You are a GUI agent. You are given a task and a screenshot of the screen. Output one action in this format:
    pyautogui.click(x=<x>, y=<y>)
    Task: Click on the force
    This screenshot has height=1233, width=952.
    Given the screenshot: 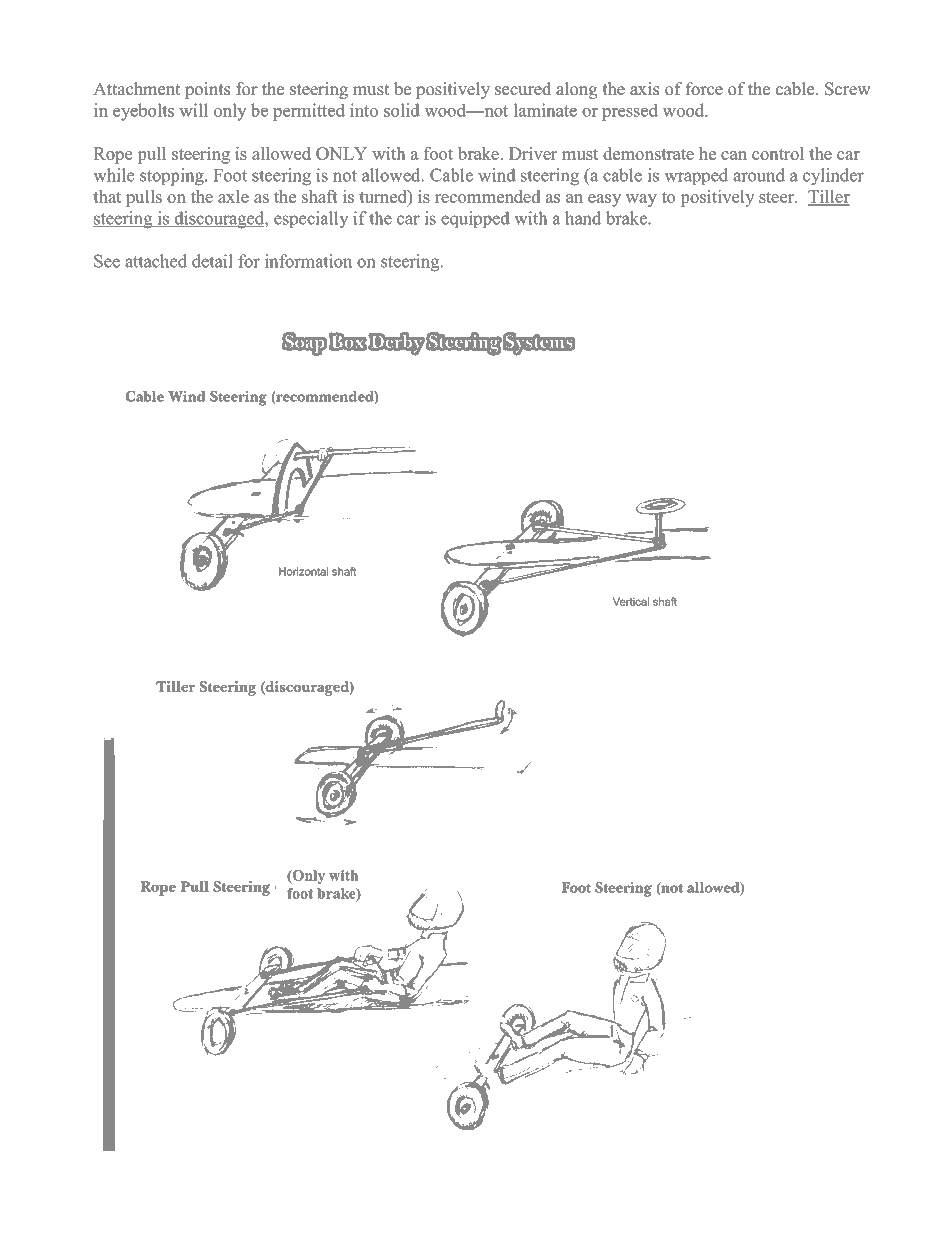 What is the action you would take?
    pyautogui.click(x=704, y=89)
